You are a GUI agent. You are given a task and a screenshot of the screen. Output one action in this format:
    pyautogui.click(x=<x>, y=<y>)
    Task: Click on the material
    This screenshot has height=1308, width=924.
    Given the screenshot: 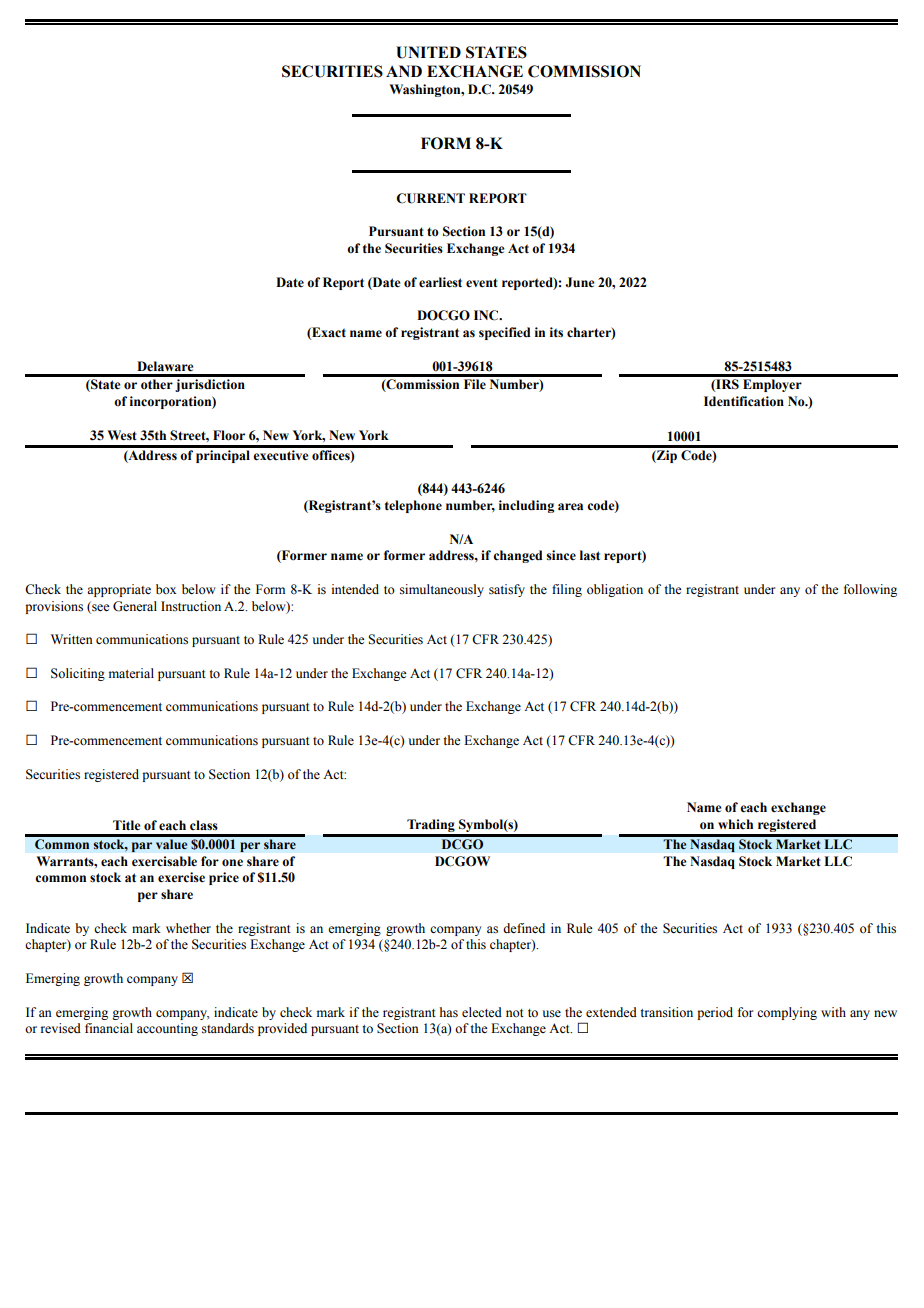 What is the action you would take?
    pyautogui.click(x=131, y=673)
